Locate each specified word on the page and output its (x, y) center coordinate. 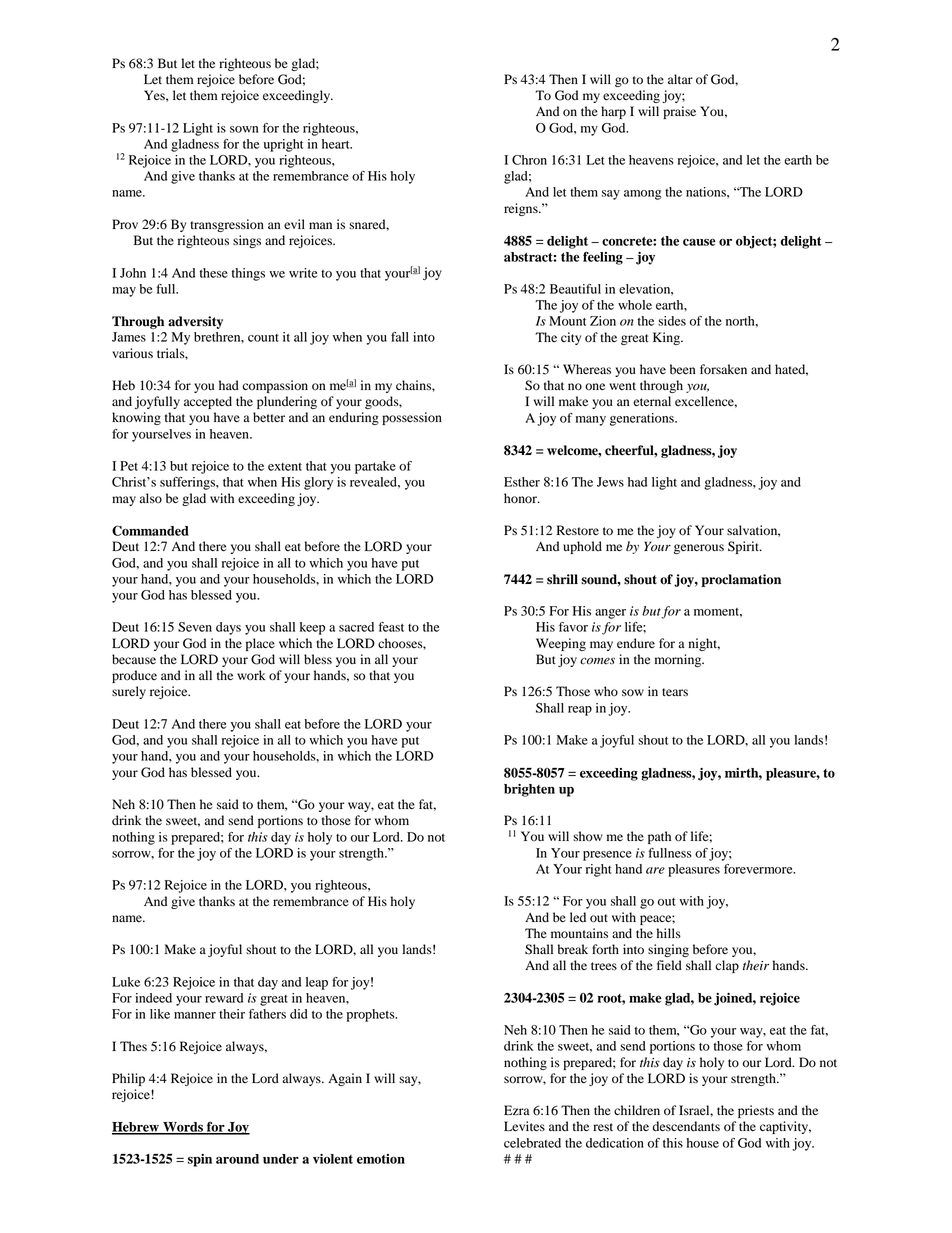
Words (183, 1128)
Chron (529, 160)
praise (679, 112)
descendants (686, 1126)
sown (244, 129)
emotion (381, 1159)
